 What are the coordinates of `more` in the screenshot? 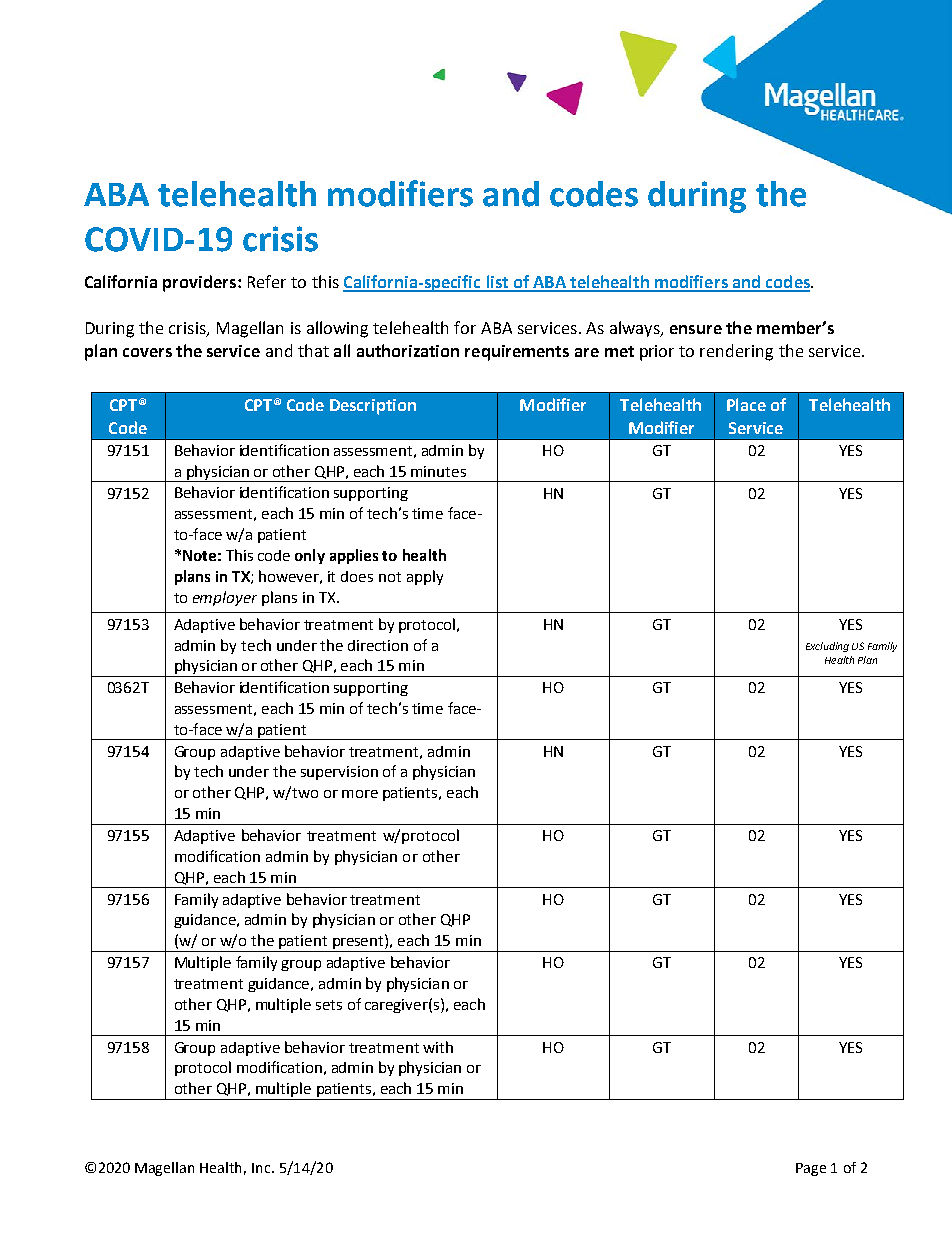 It's located at (360, 794).
